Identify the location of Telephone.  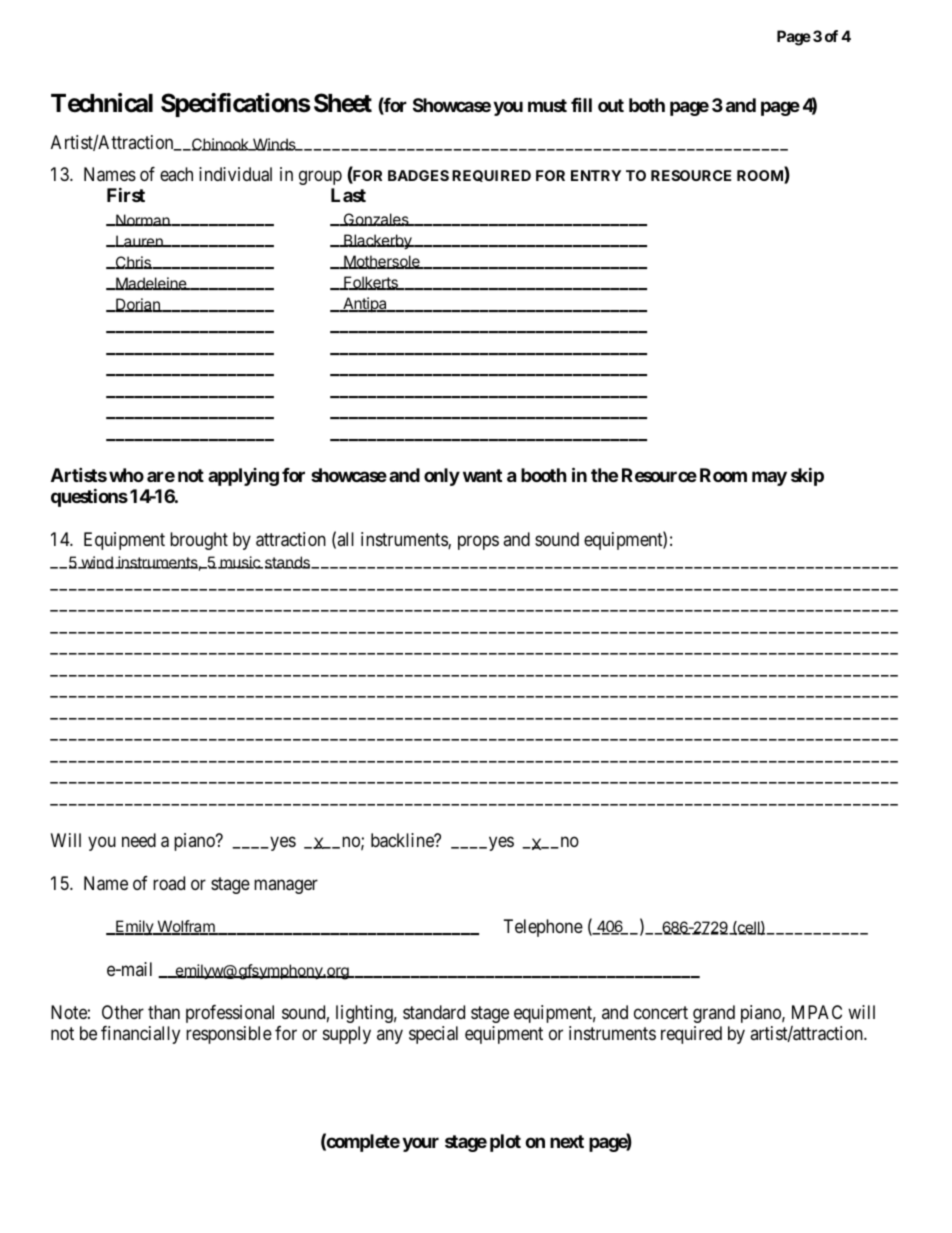
(543, 928).
